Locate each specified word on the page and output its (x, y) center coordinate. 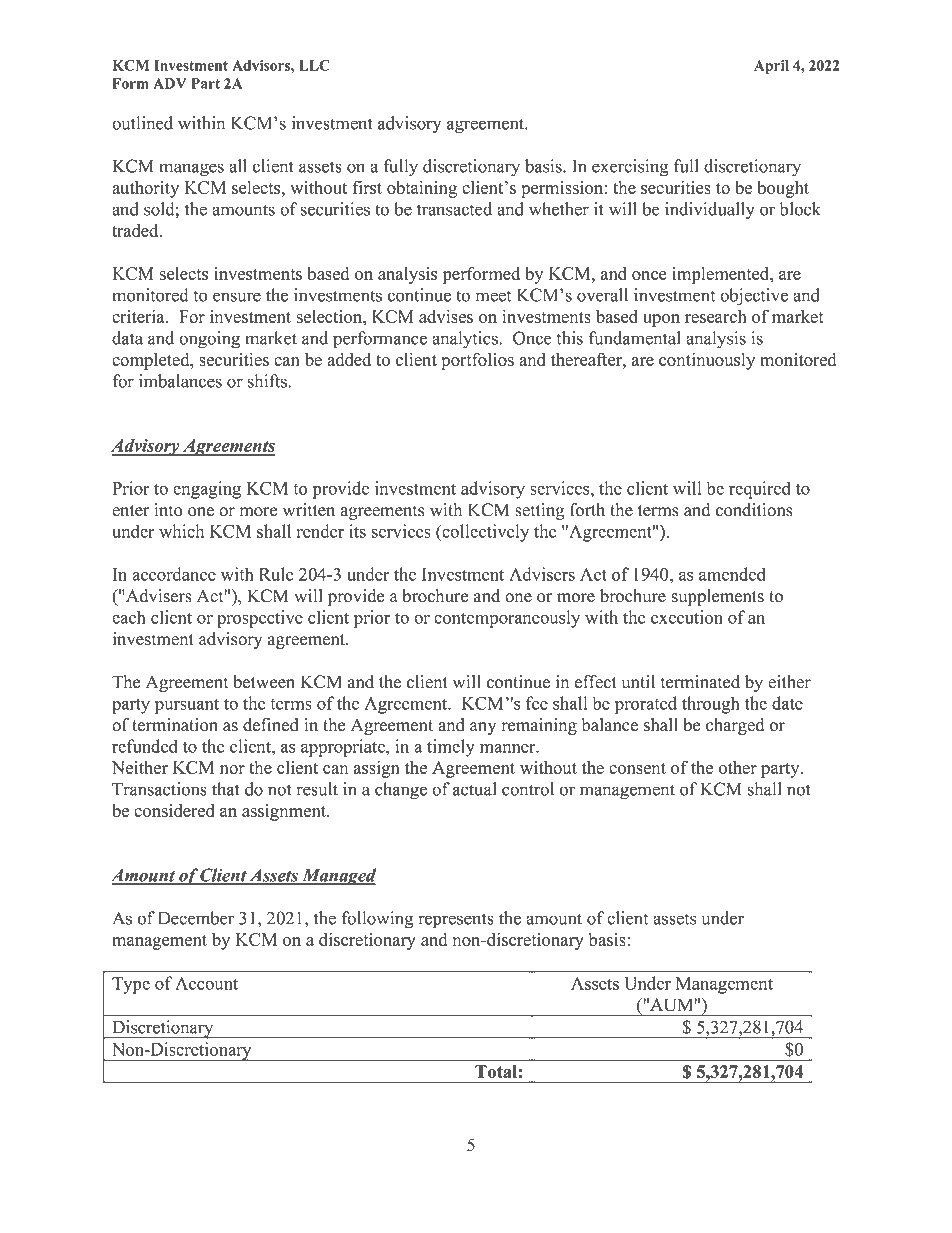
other (738, 767)
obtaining (422, 189)
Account (206, 983)
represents (456, 921)
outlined (142, 123)
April (771, 67)
